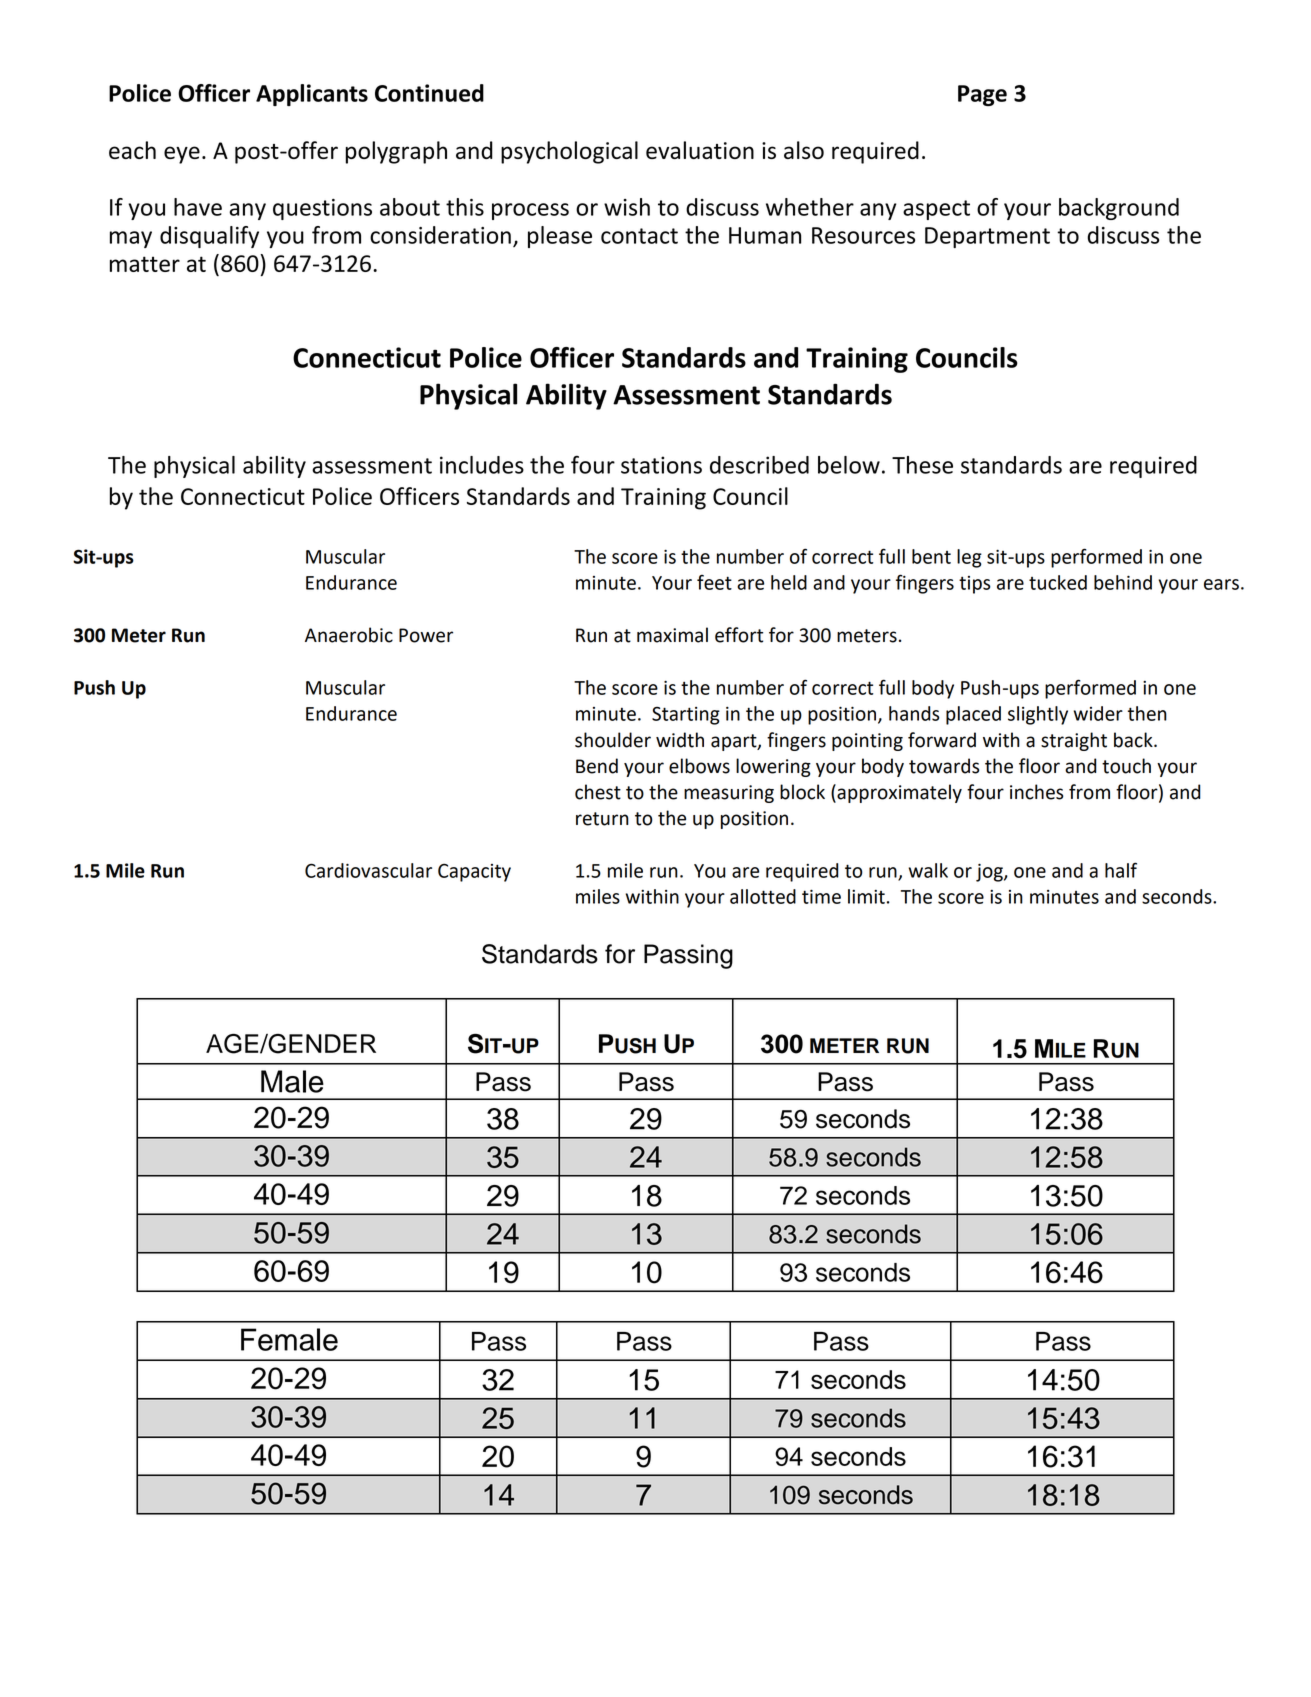 The width and height of the screenshot is (1311, 1697). Describe the element at coordinates (639, 236) in the screenshot. I see `contact` at that location.
